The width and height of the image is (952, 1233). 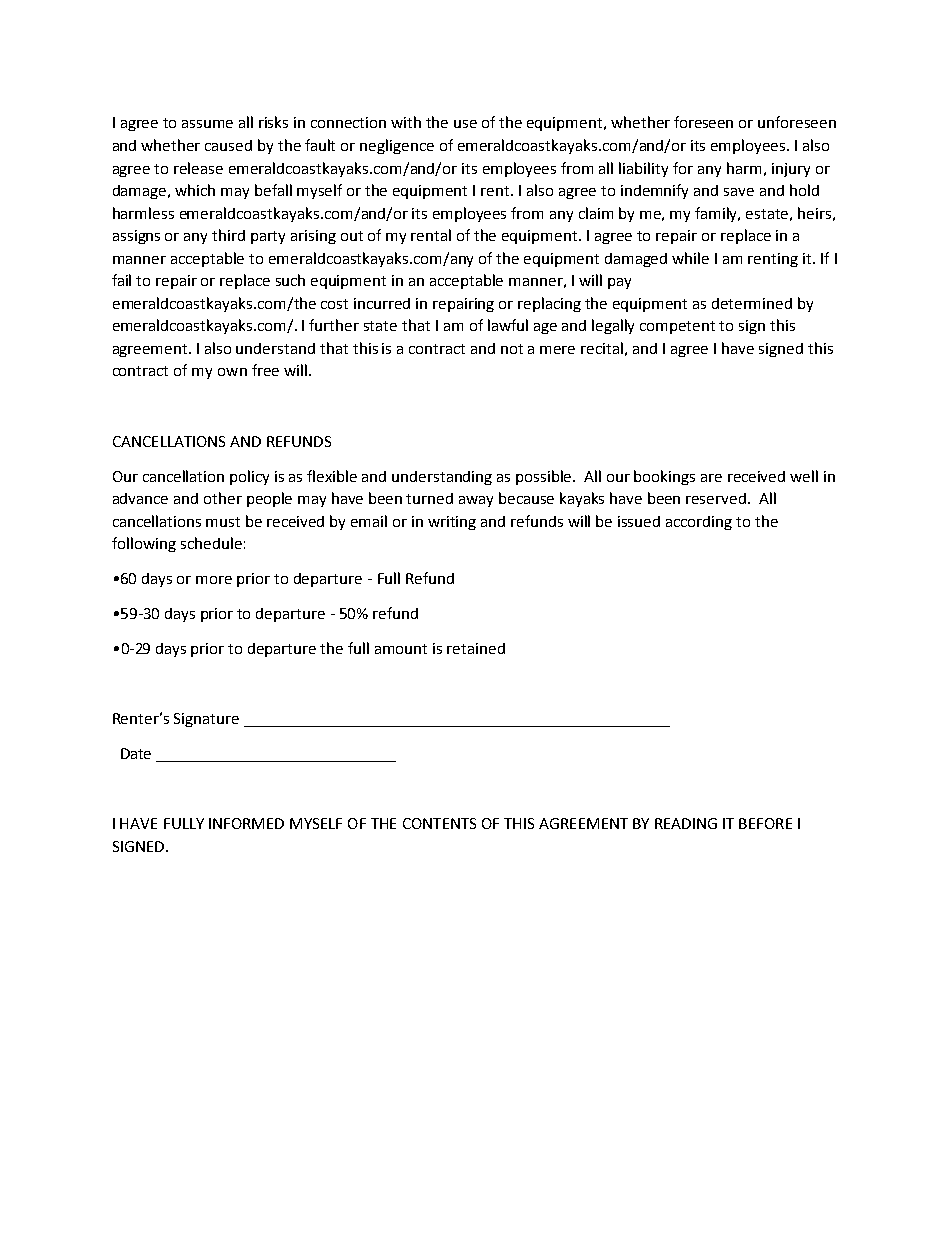 What do you see at coordinates (249, 477) in the image?
I see `policy` at bounding box center [249, 477].
